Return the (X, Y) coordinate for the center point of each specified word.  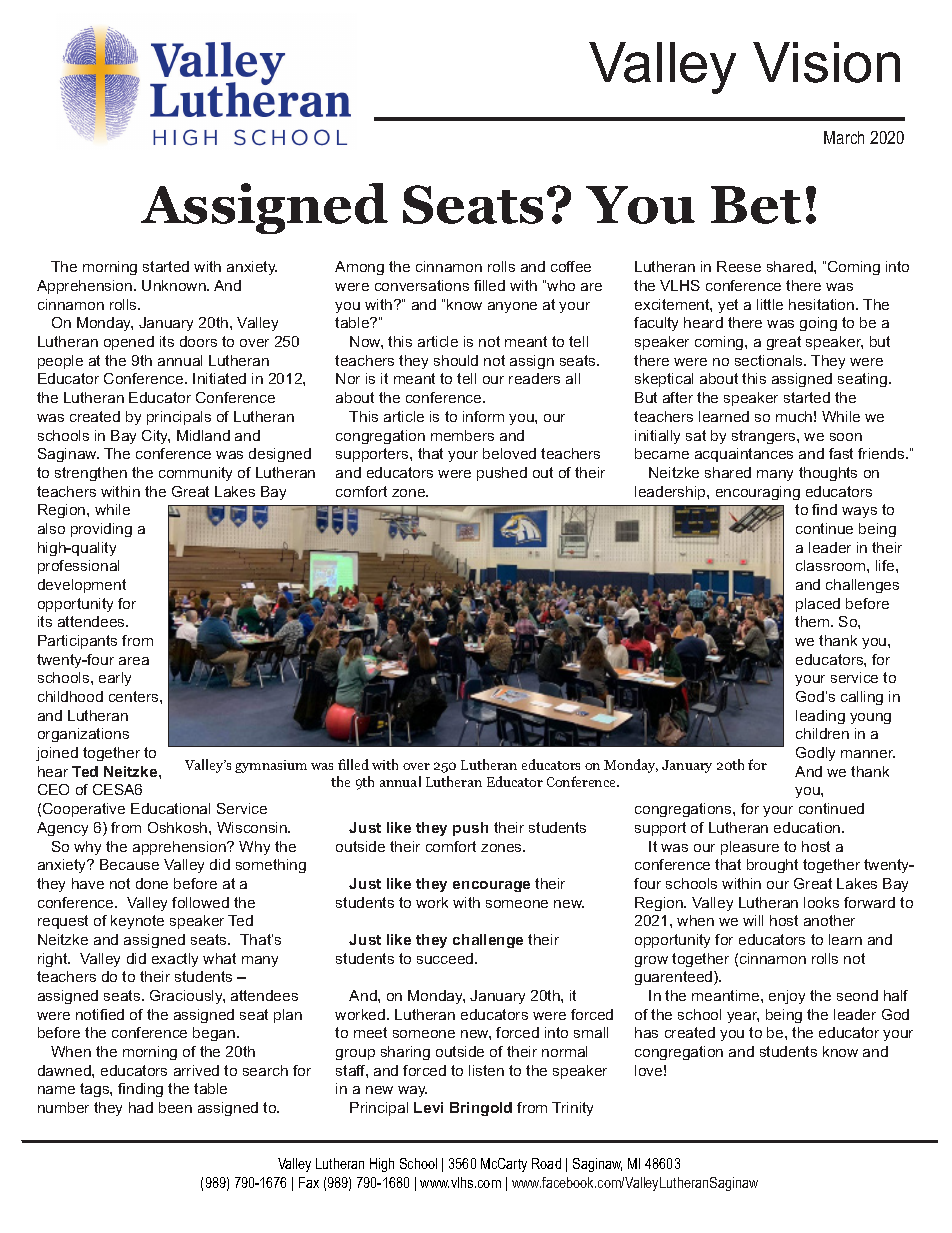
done (152, 883)
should (456, 360)
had (141, 1107)
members (462, 435)
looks (821, 902)
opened (129, 343)
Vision (826, 62)
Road (546, 1163)
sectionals (770, 360)
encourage (491, 886)
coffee (571, 266)
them (813, 621)
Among (359, 268)
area (134, 661)
